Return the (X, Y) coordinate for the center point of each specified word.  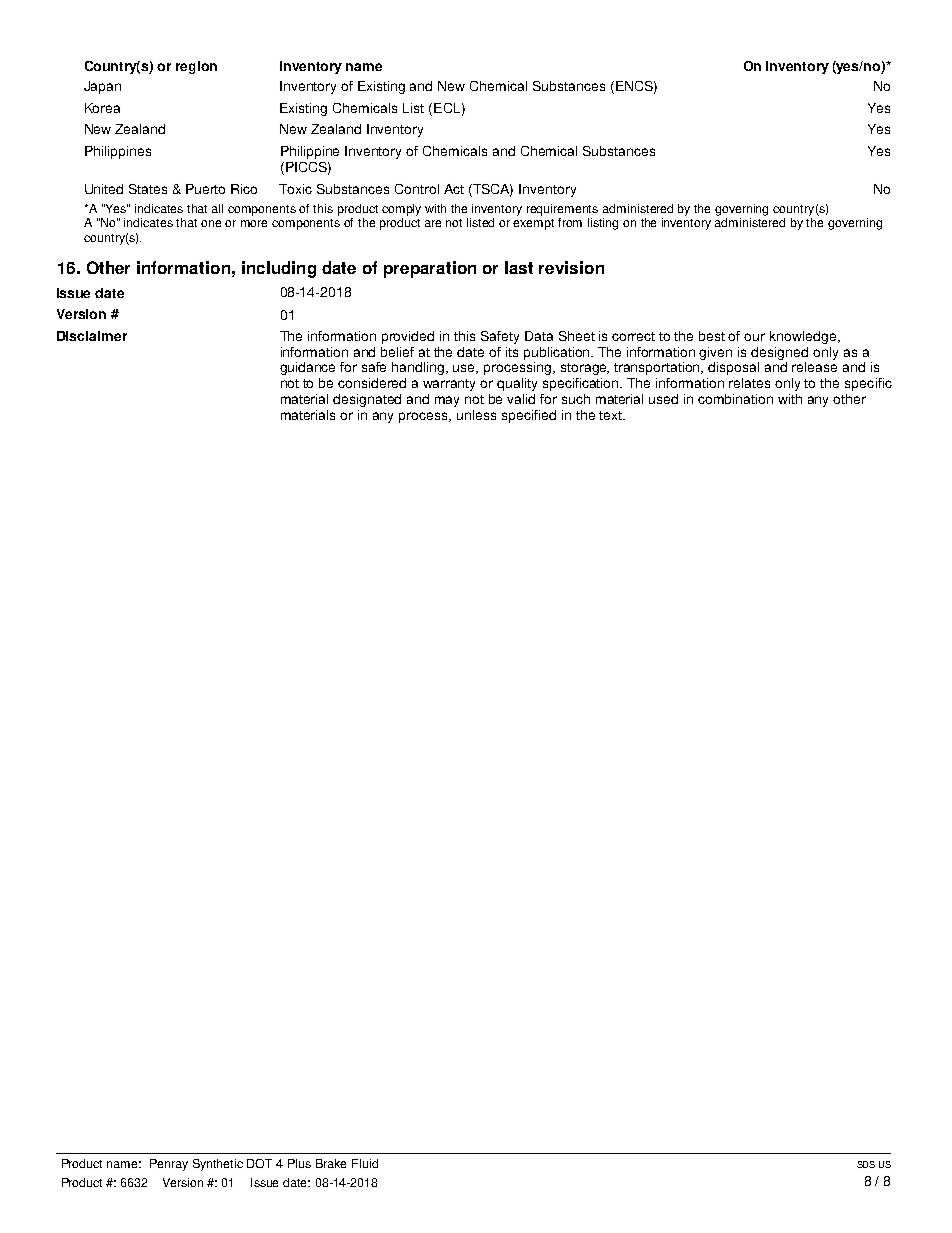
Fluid (365, 1163)
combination (735, 399)
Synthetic (218, 1165)
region (196, 67)
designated (367, 400)
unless (476, 415)
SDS (866, 1164)
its (512, 352)
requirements (562, 210)
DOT (259, 1163)
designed (779, 353)
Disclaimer (92, 336)
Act (454, 189)
